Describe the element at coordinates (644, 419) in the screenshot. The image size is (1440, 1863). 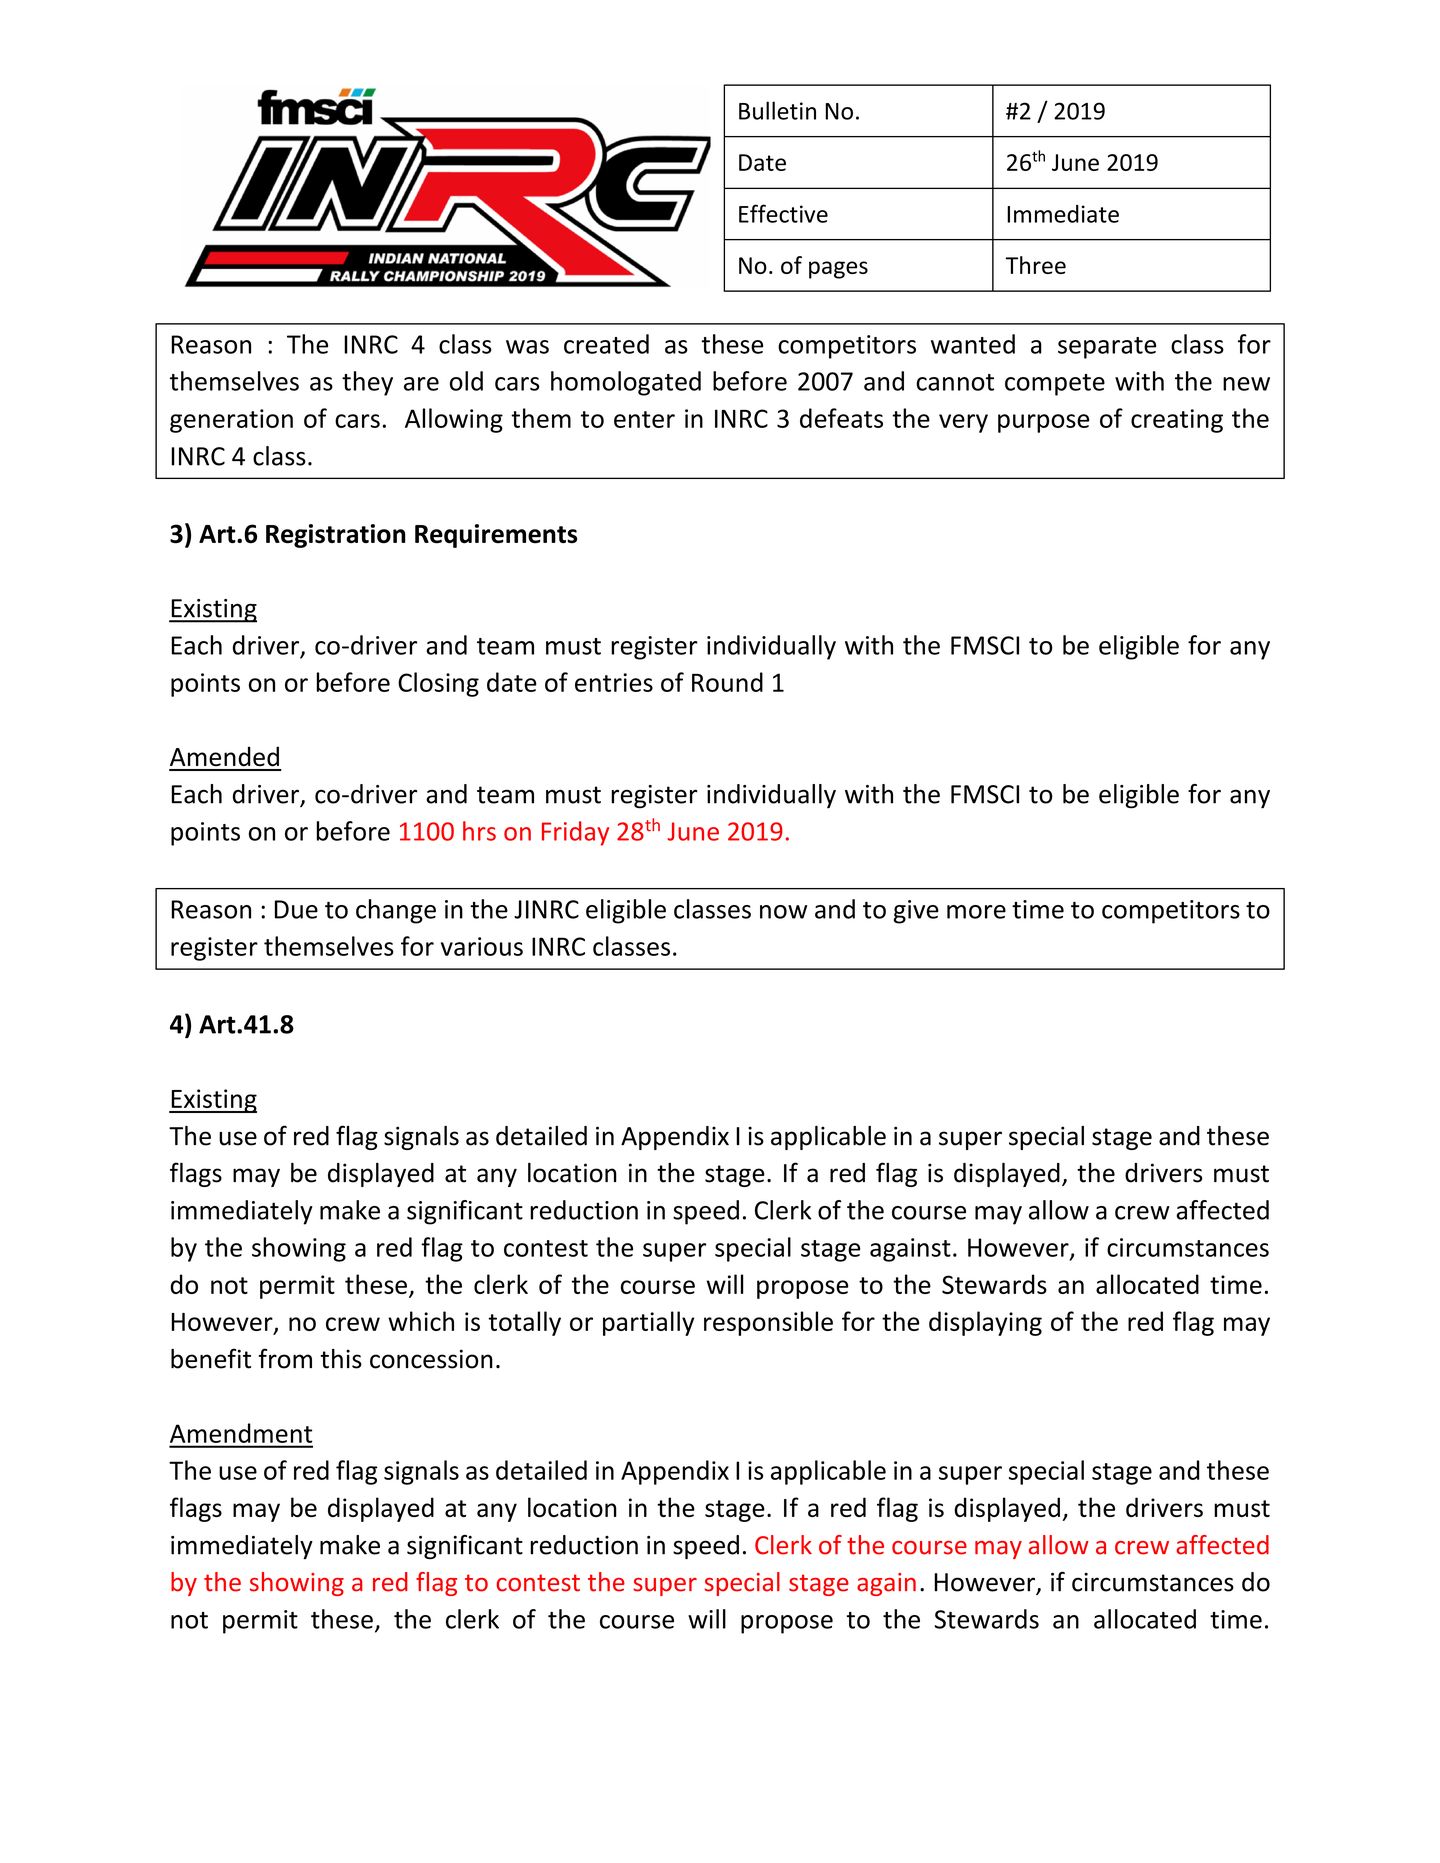
I see `enter` at that location.
